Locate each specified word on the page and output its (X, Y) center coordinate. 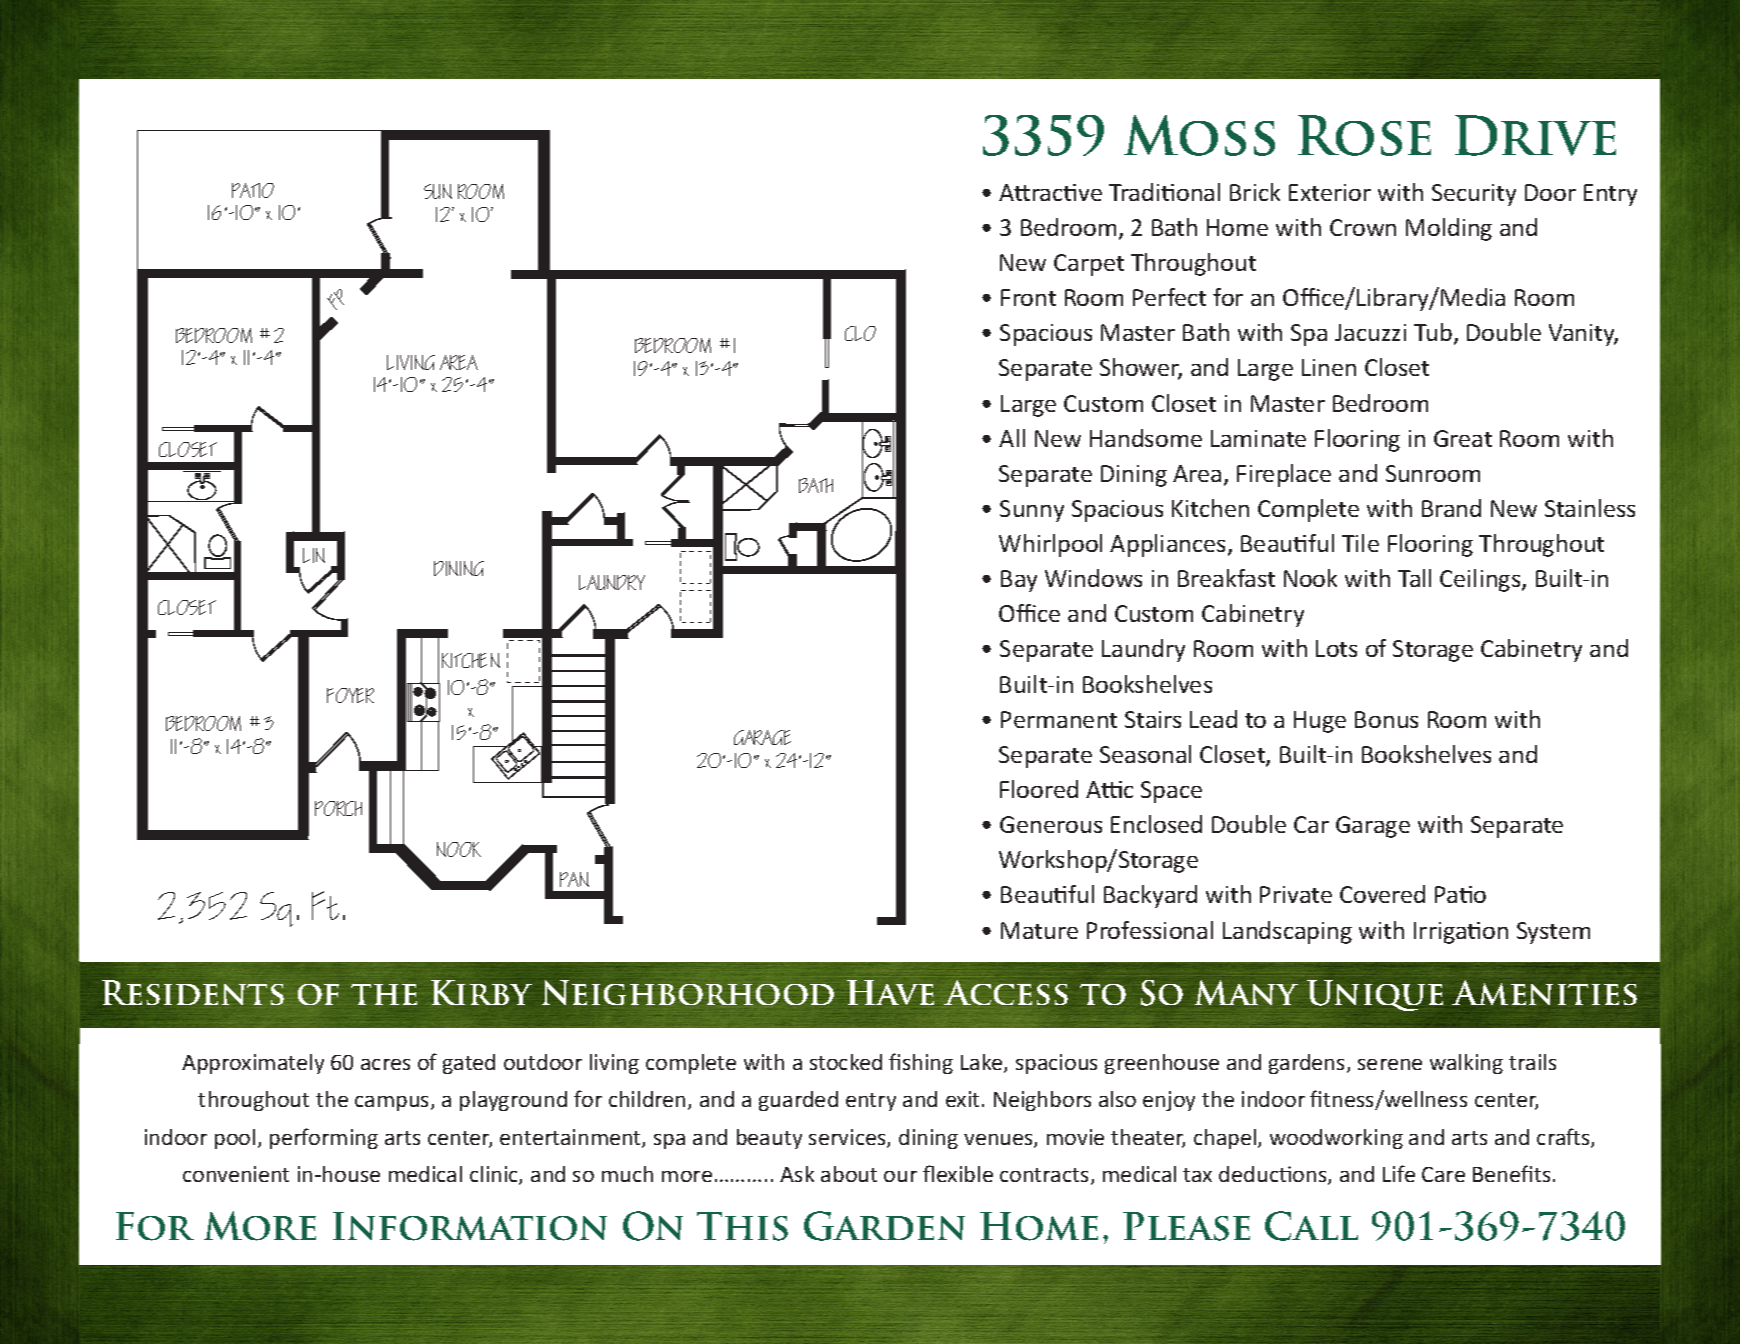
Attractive (1050, 192)
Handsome (1146, 438)
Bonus (1386, 719)
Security (1474, 195)
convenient (236, 1174)
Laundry (1143, 650)
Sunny (1032, 511)
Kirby (481, 992)
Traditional (1164, 192)
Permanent (1059, 719)
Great (1463, 438)
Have (890, 992)
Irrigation (1461, 933)
